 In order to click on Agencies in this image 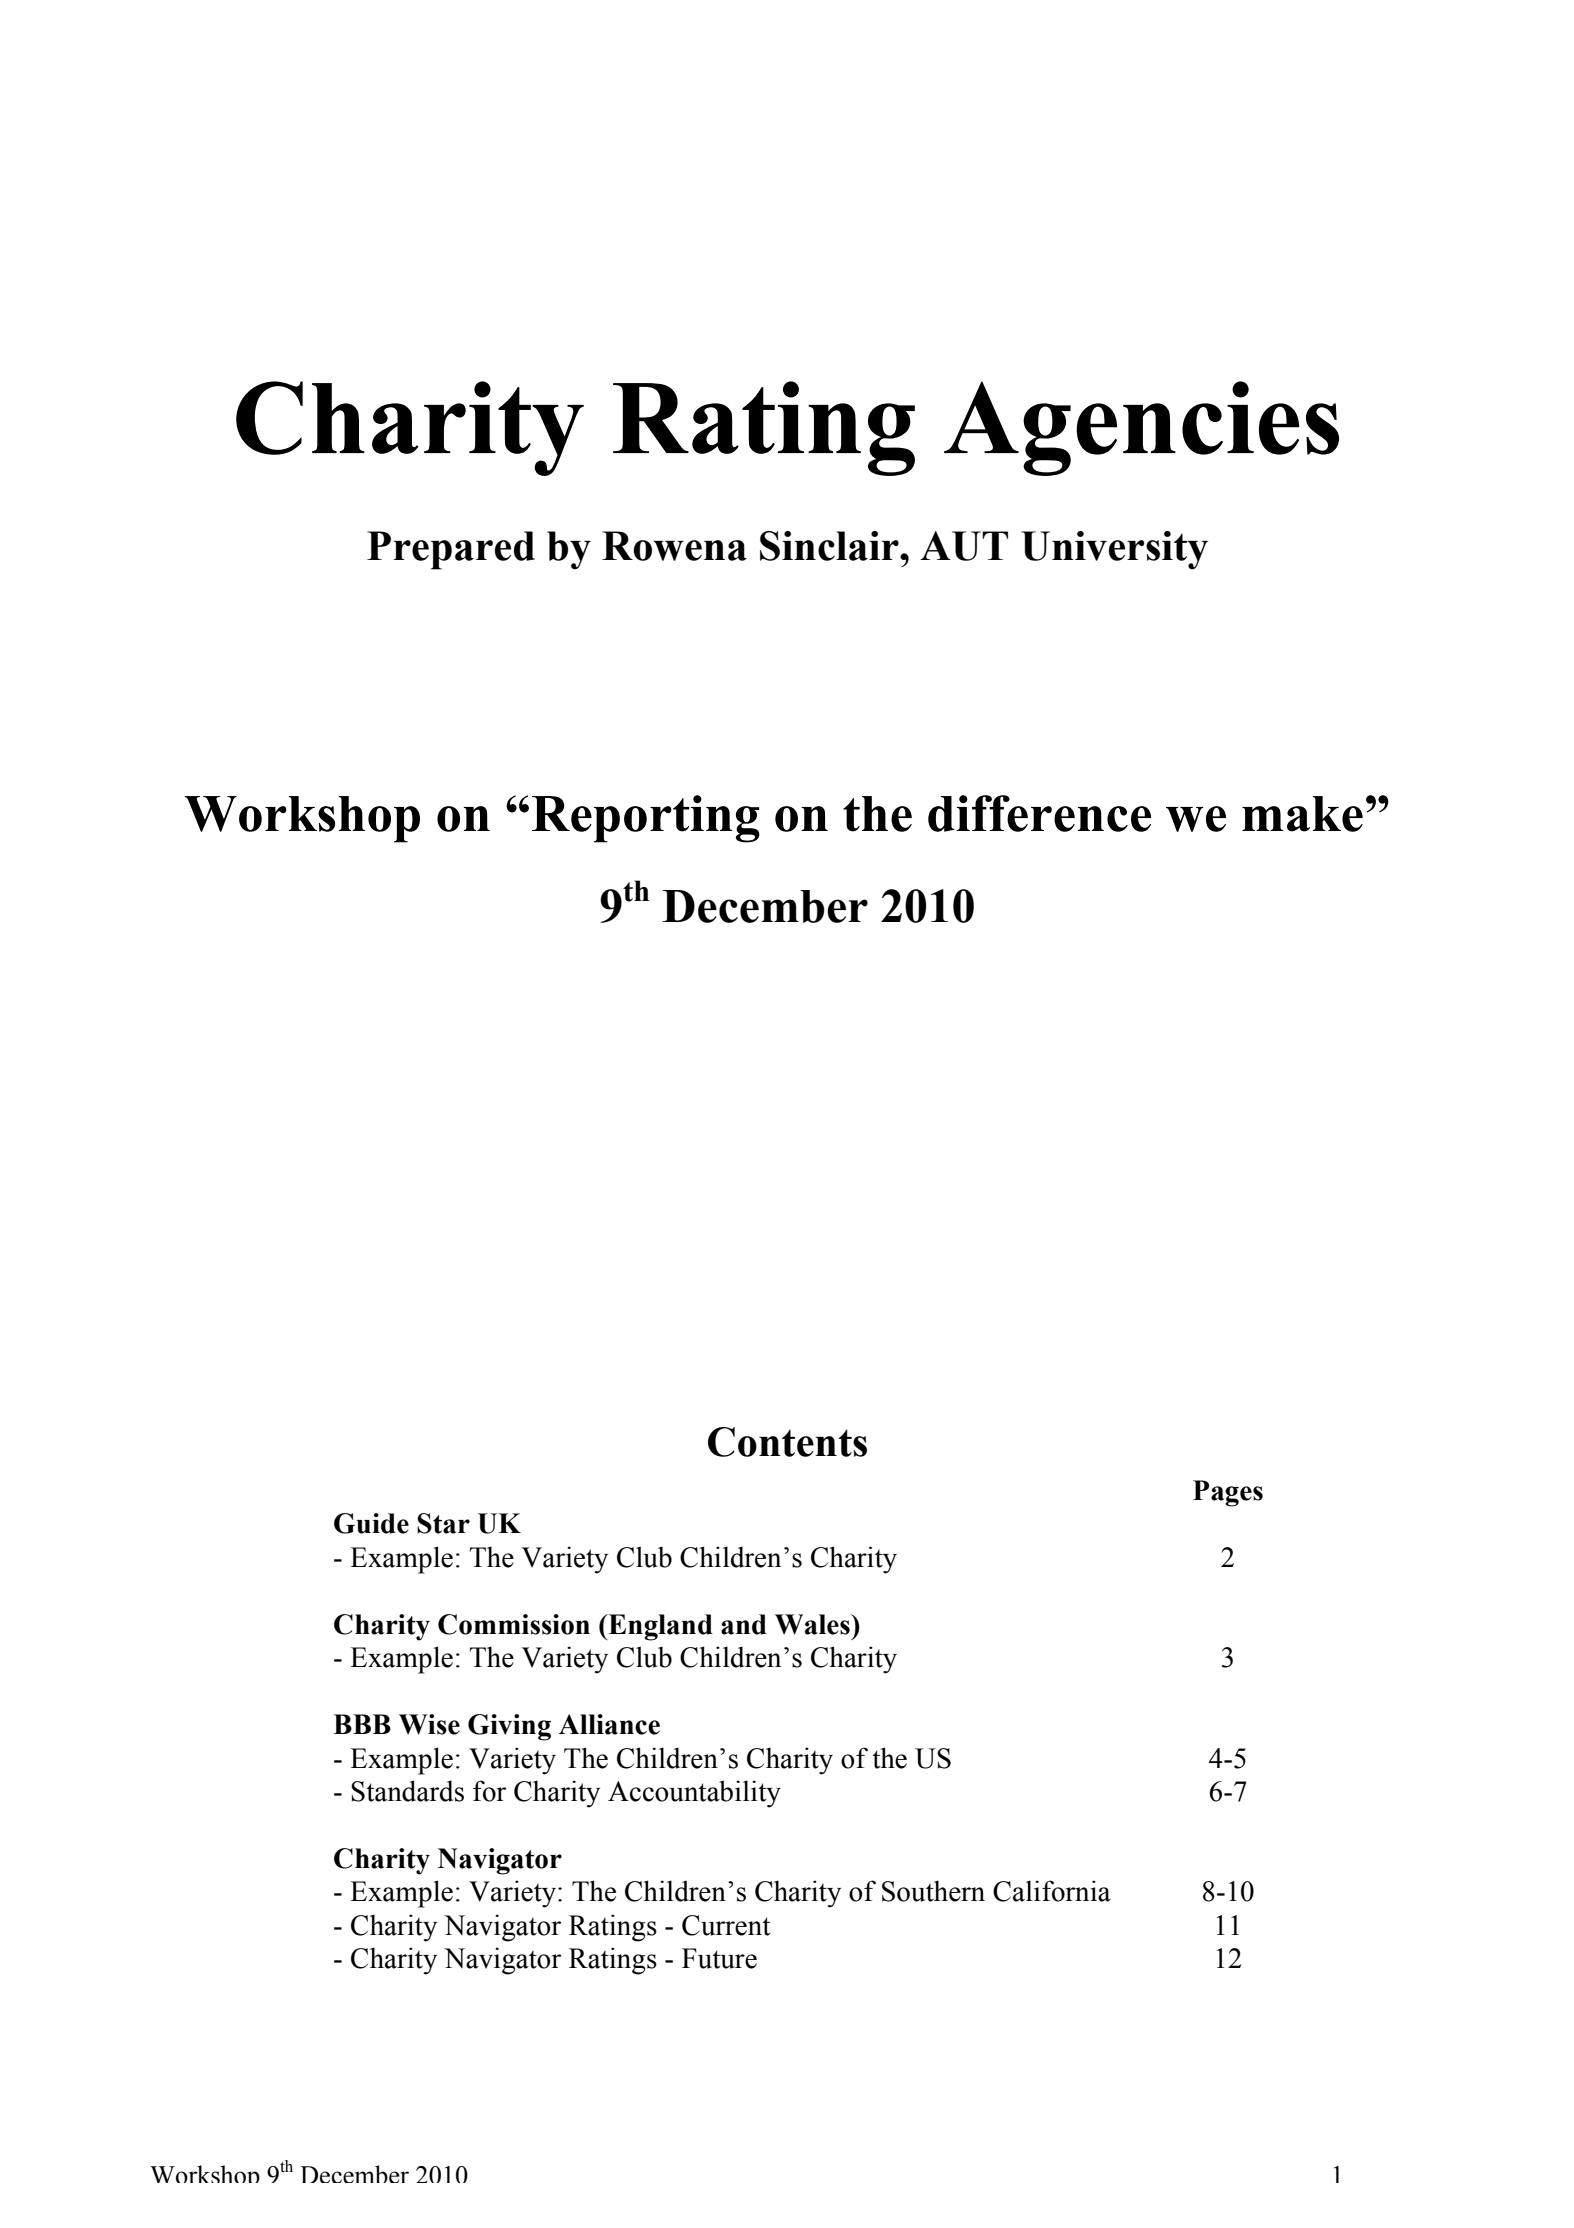, I will do `click(1141, 428)`.
